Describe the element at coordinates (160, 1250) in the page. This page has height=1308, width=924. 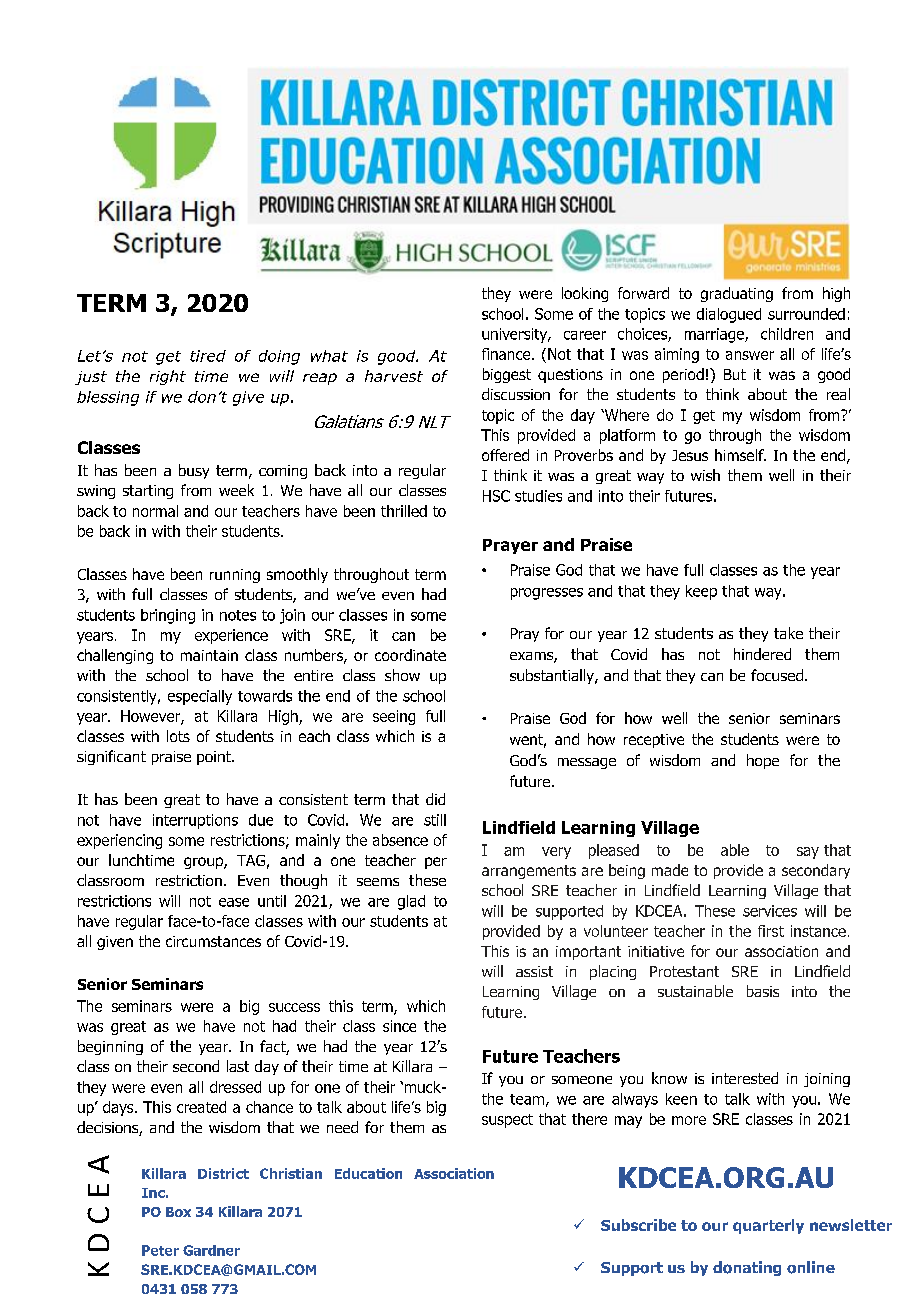
I see `Peter` at that location.
